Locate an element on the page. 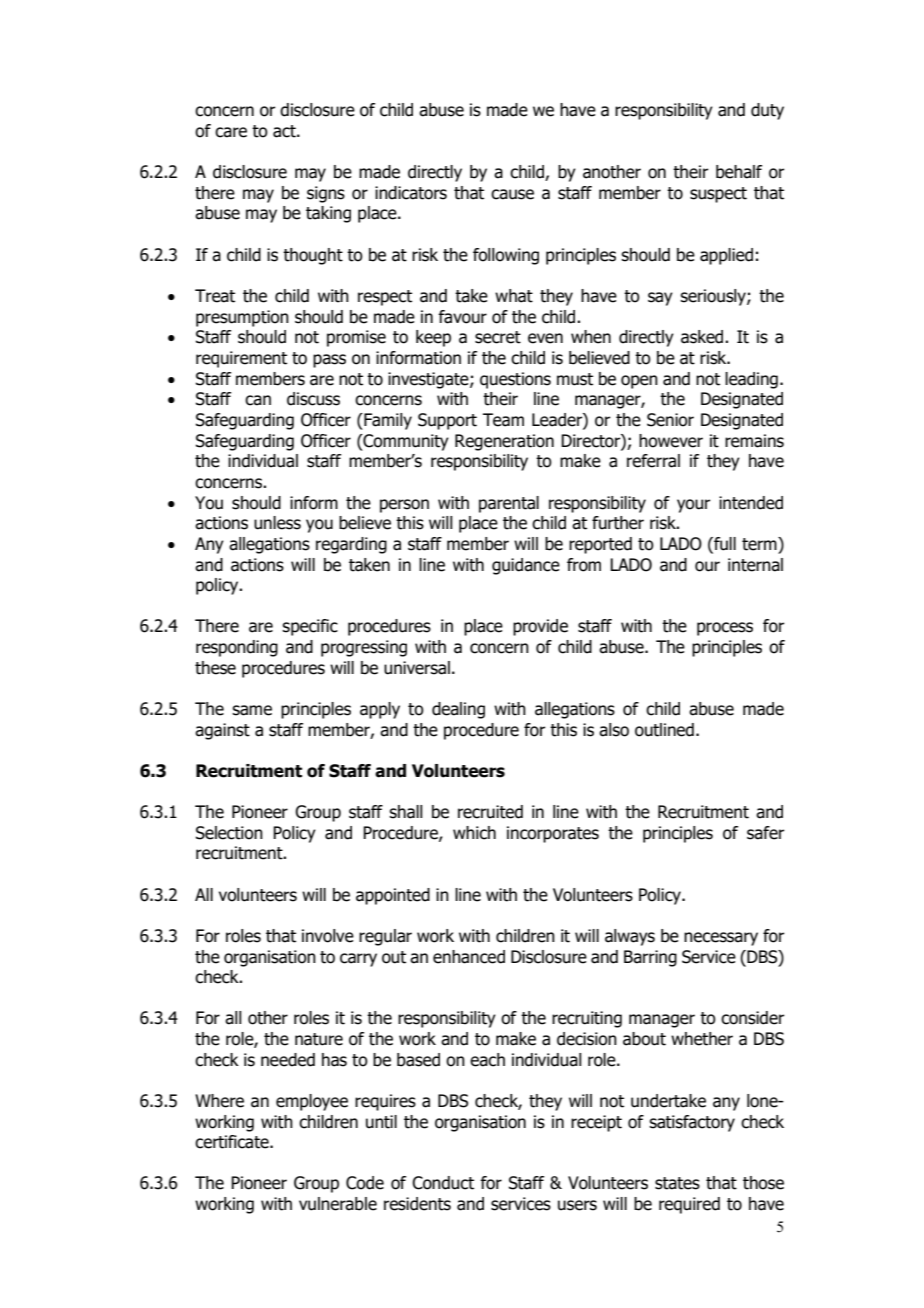 The image size is (924, 1308). behalf is located at coordinates (739, 172).
